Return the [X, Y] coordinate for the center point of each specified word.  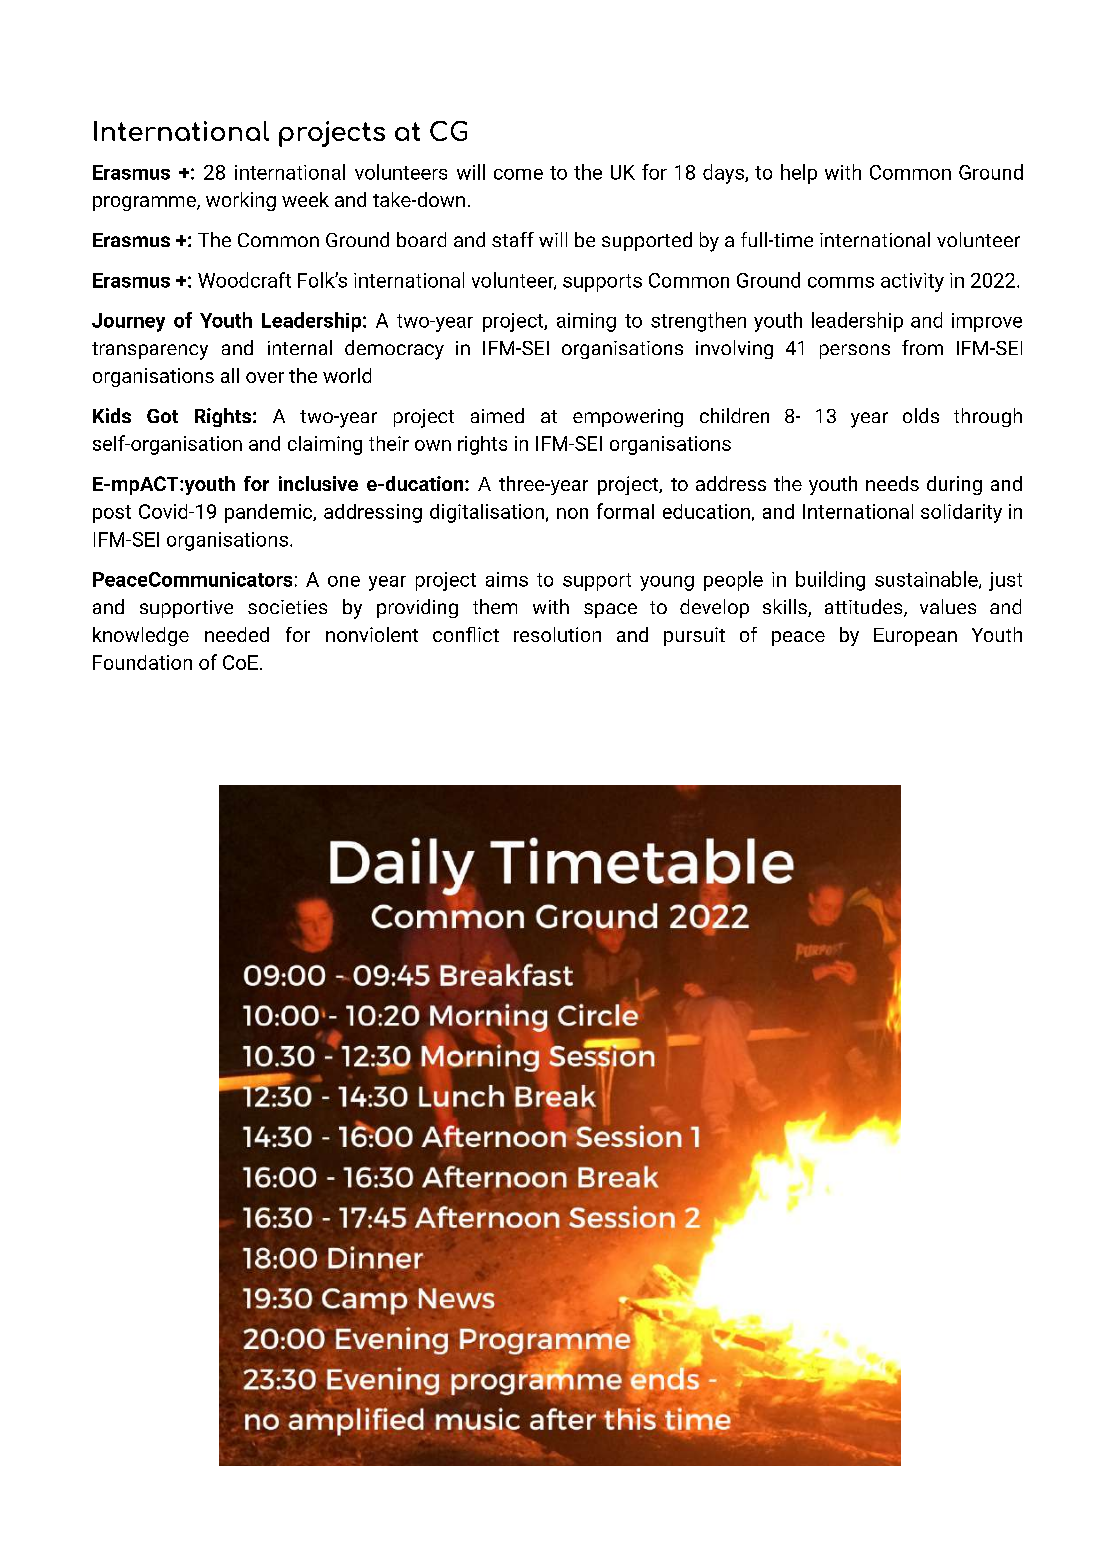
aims [507, 579]
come [518, 174]
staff [513, 239]
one [344, 581]
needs [892, 483]
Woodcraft [244, 280]
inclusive [318, 483]
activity [912, 282]
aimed [497, 415]
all [230, 375]
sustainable [927, 580]
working [241, 201]
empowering [628, 418]
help [799, 174]
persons [855, 351]
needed [237, 634]
